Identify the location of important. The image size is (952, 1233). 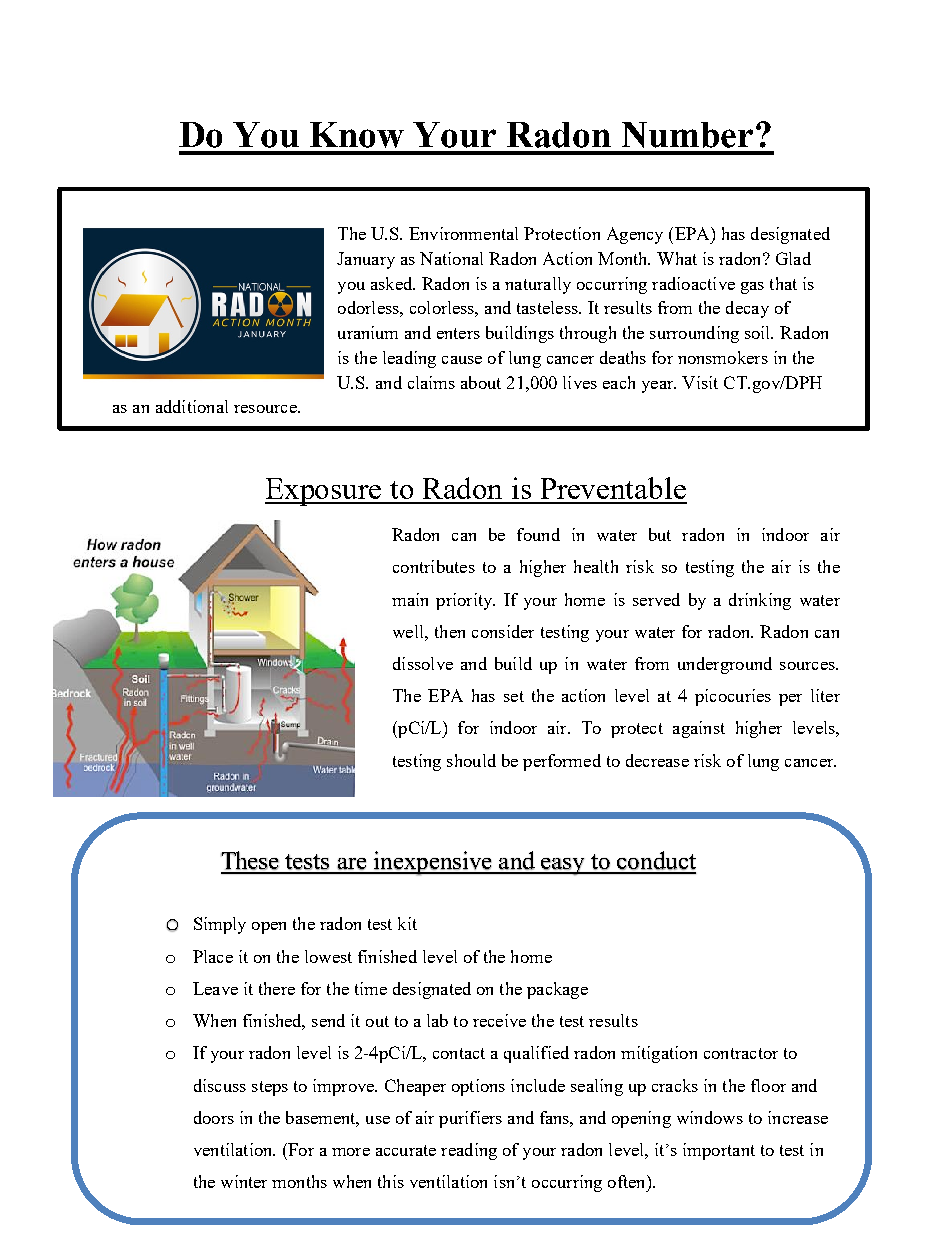
(719, 1151).
